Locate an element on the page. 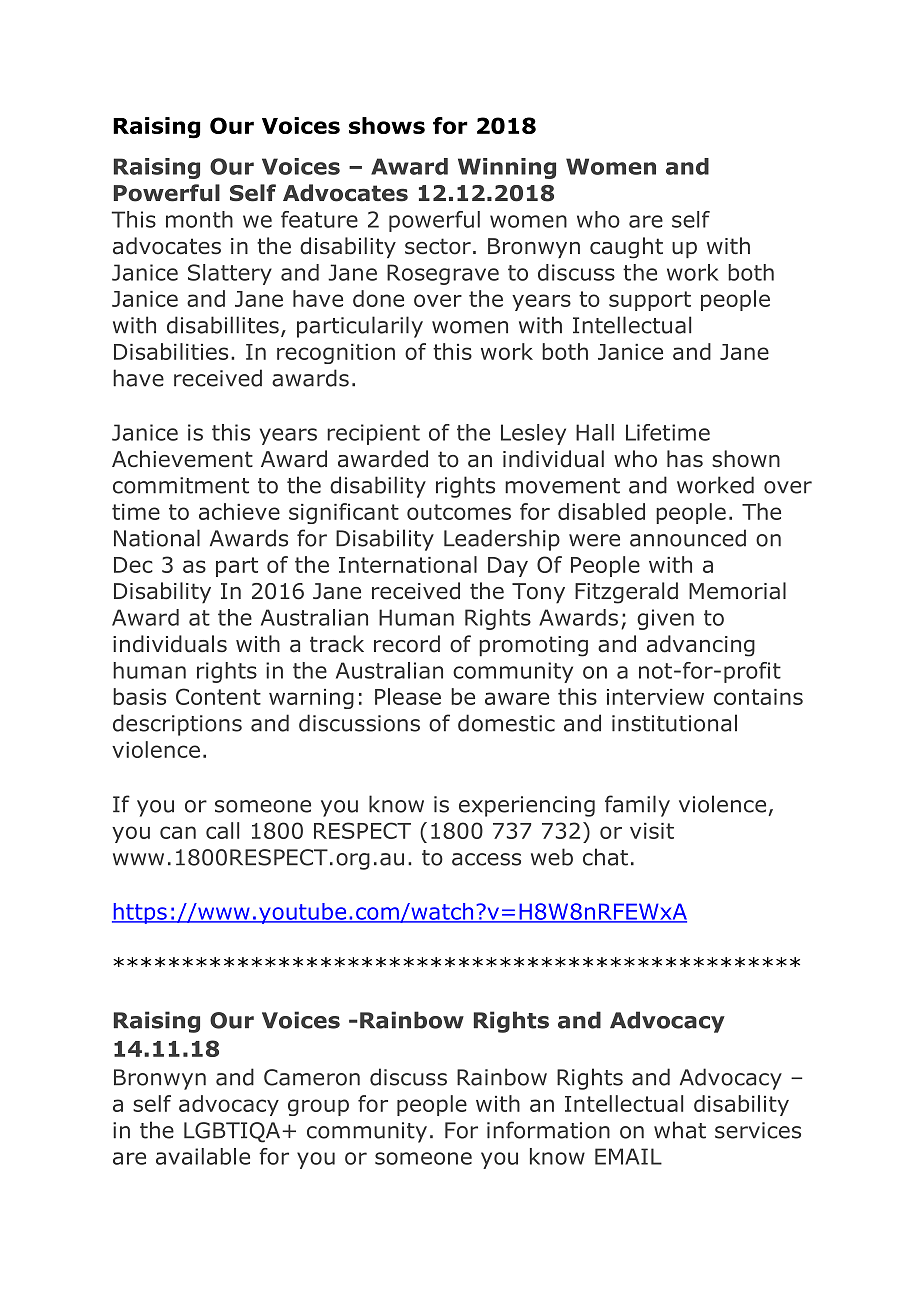 The width and height of the image is (924, 1308). has is located at coordinates (685, 459).
